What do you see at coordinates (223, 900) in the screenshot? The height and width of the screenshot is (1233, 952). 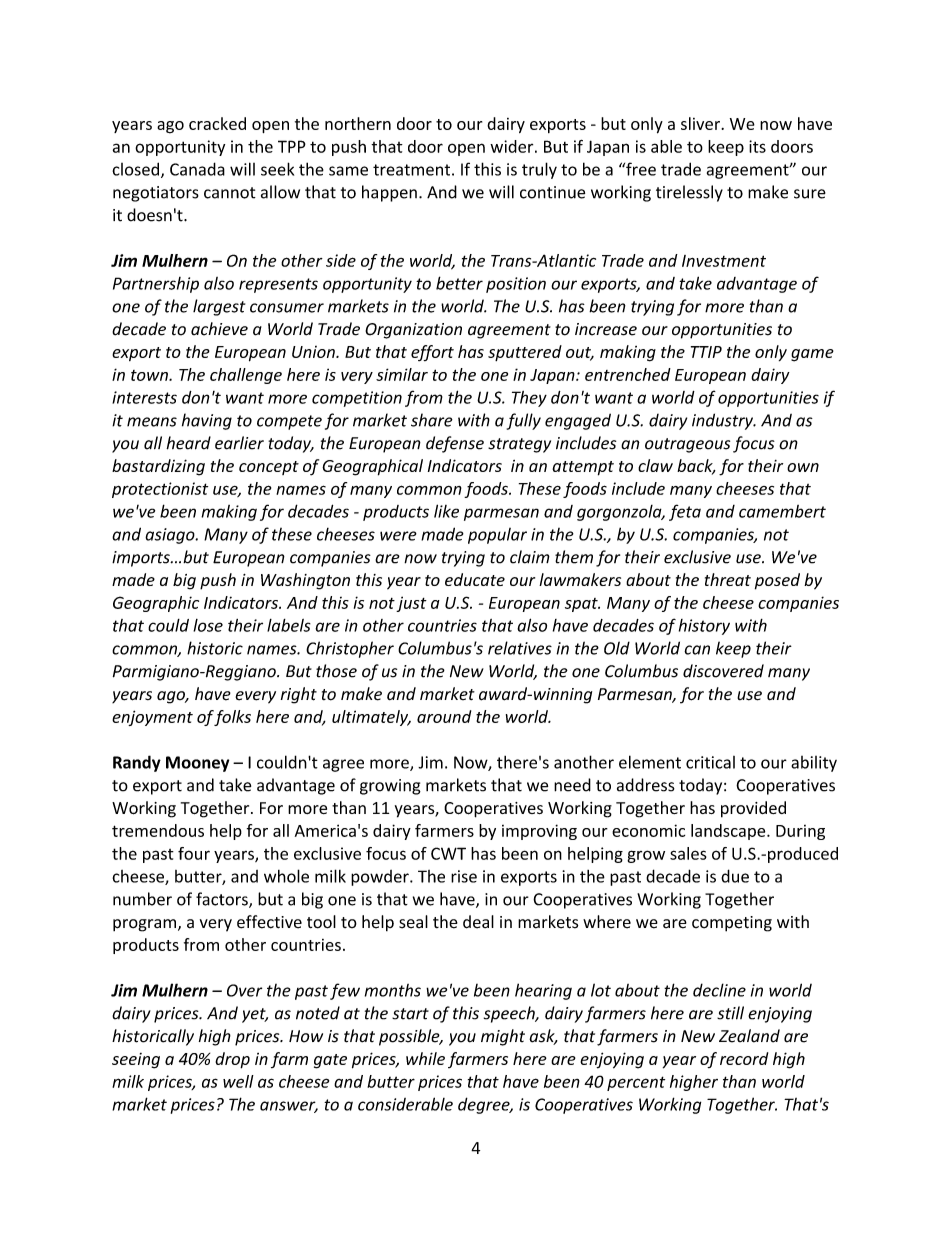 I see `factors` at bounding box center [223, 900].
